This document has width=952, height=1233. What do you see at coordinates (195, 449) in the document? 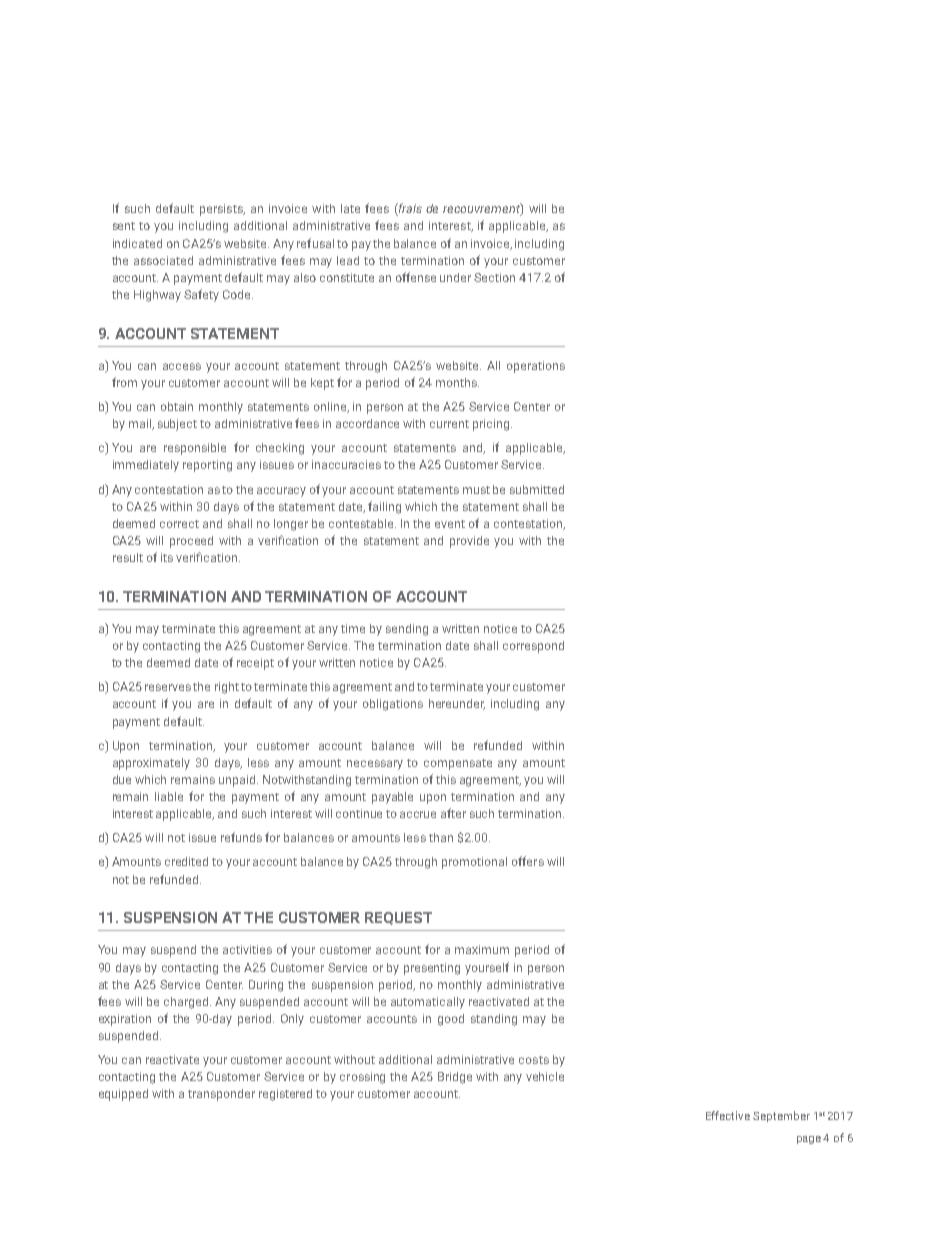
I see `responsible` at bounding box center [195, 449].
